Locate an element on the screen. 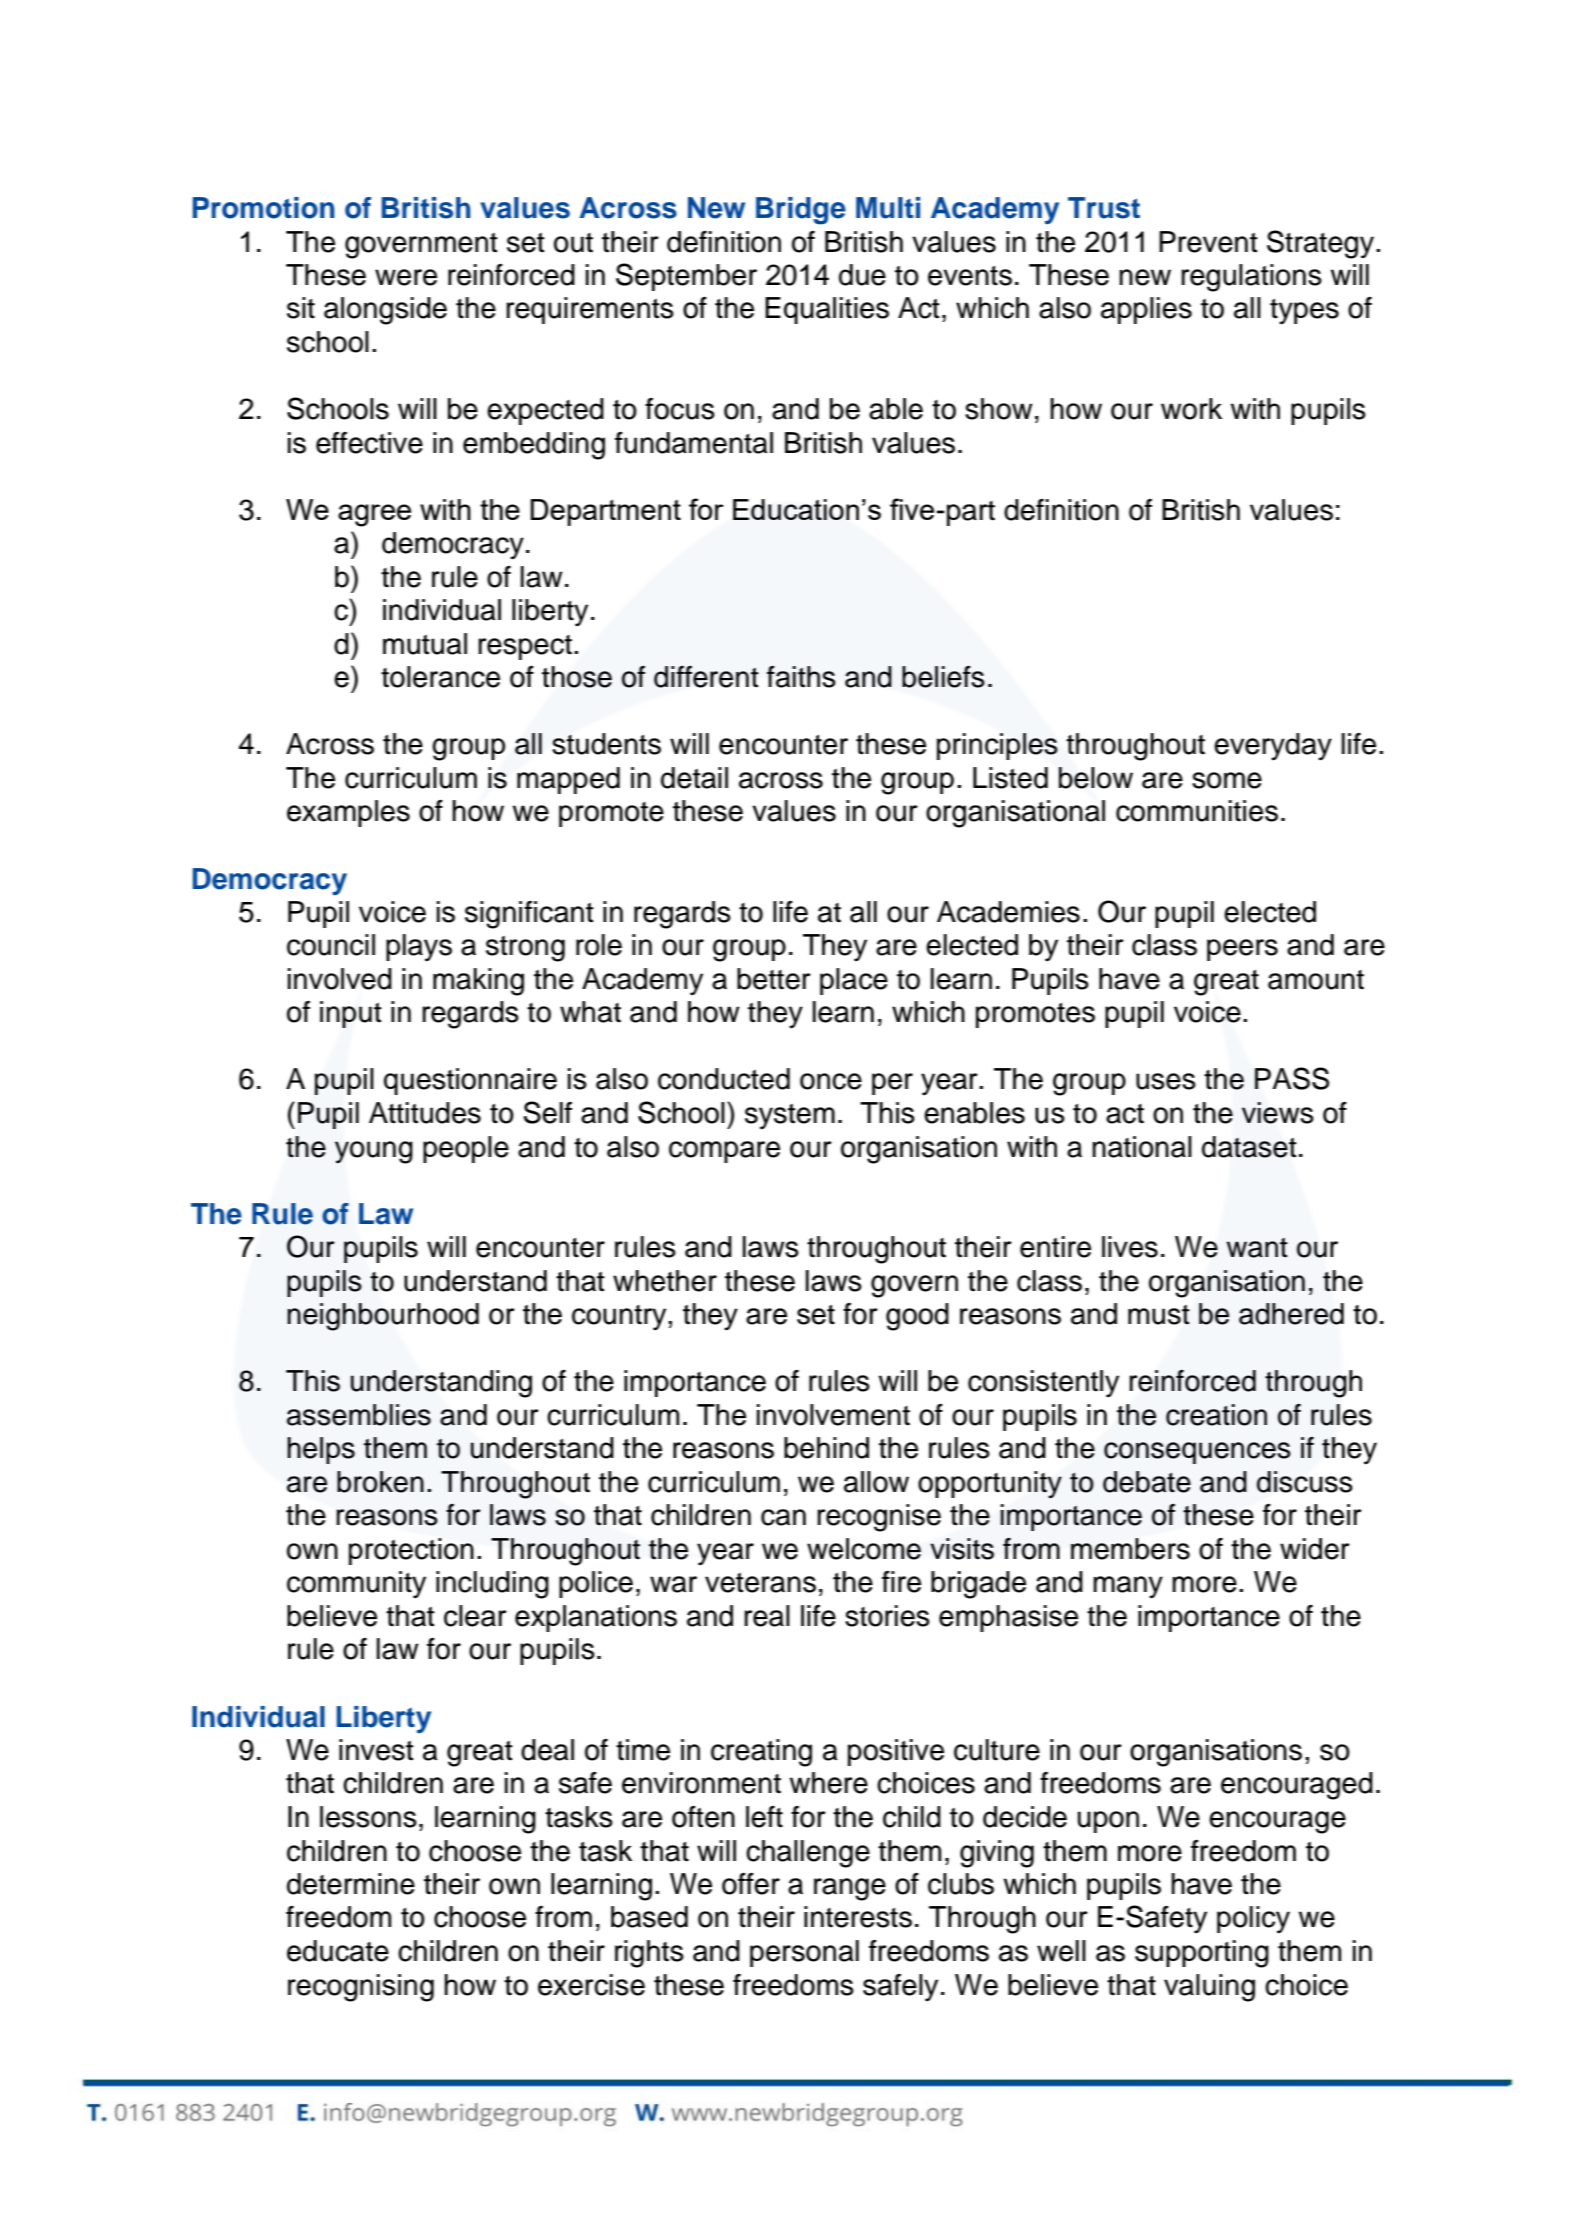 This screenshot has height=2231, width=1577. broken is located at coordinates (380, 1482).
